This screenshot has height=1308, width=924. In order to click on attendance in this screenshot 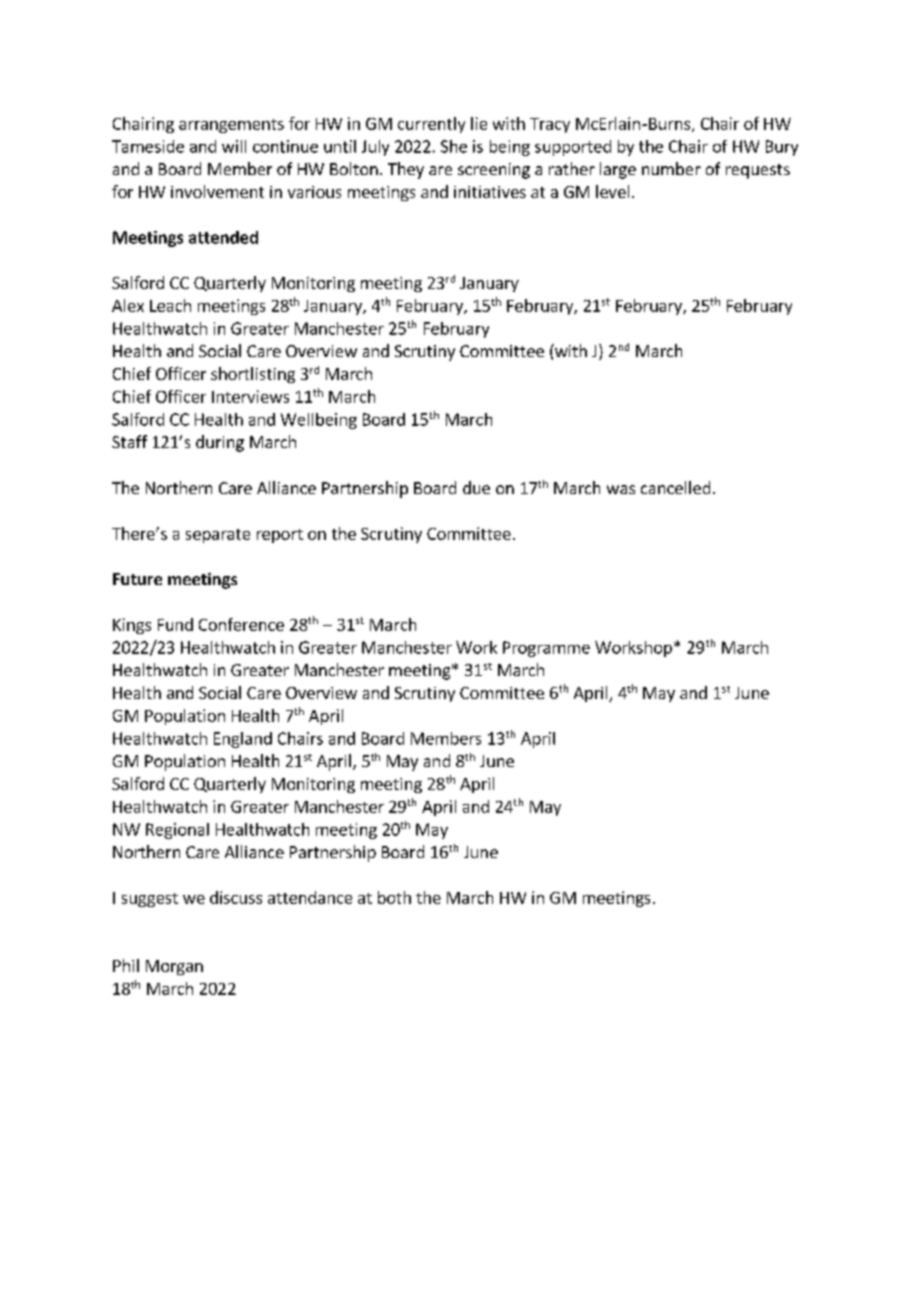, I will do `click(310, 897)`.
